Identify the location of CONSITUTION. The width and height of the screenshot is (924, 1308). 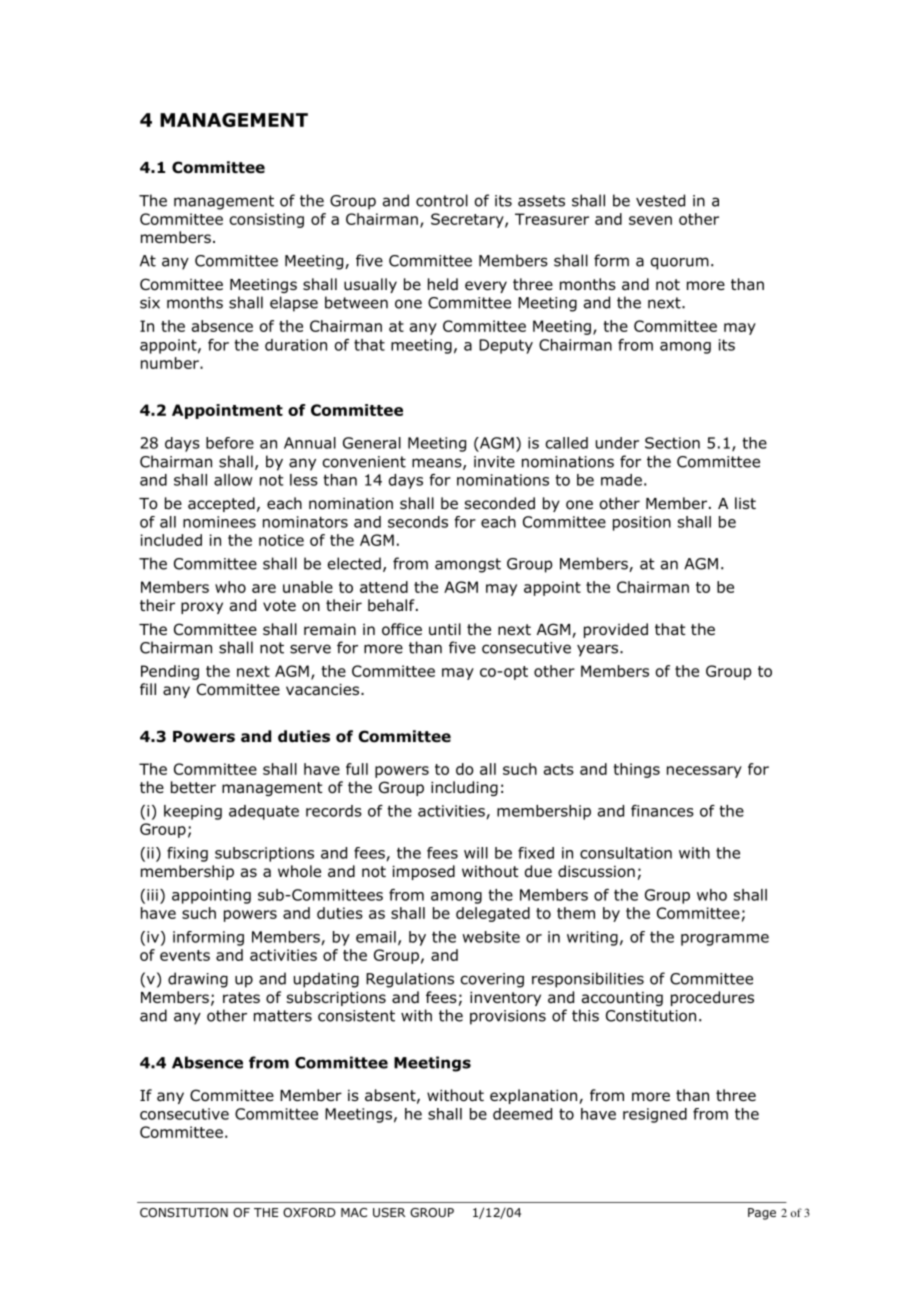
(184, 1212).
